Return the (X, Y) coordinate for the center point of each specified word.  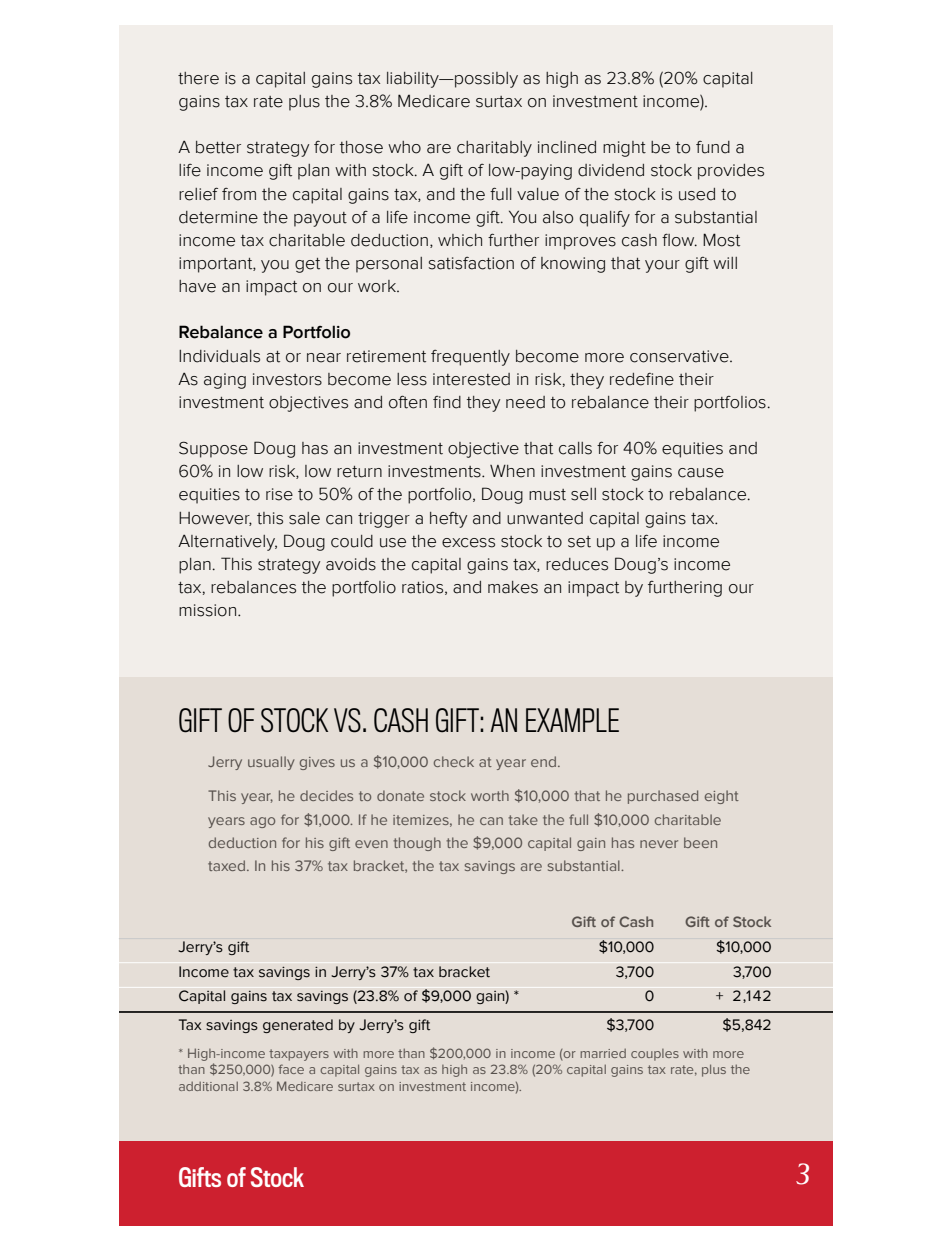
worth (490, 795)
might (624, 149)
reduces (577, 564)
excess (468, 543)
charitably (494, 149)
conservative (680, 356)
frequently (470, 358)
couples (655, 1055)
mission (209, 610)
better (218, 147)
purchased (663, 797)
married (603, 1053)
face (291, 1069)
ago (262, 822)
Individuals (219, 356)
